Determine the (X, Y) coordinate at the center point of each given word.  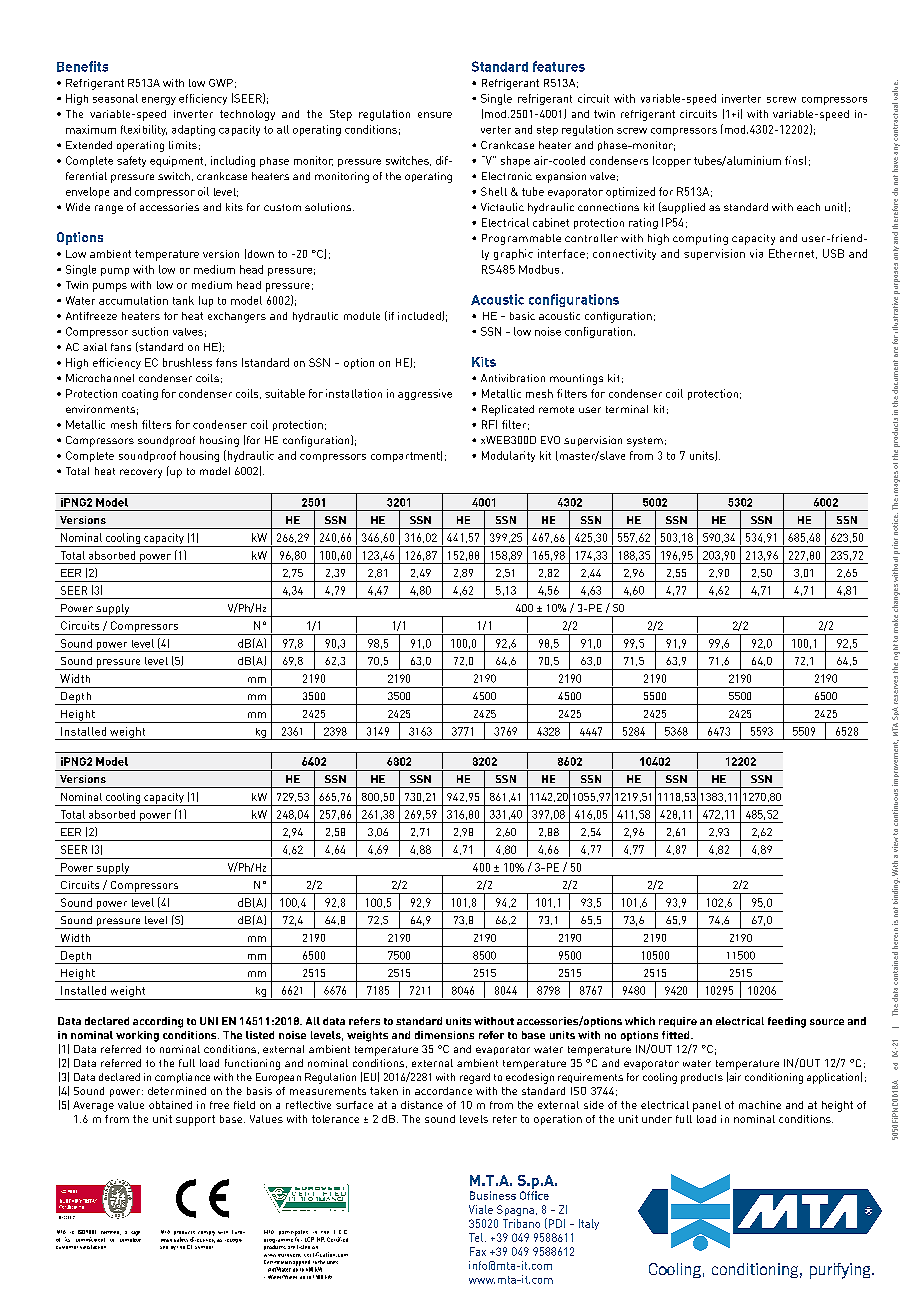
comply (206, 1233)
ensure (435, 115)
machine (760, 1105)
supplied (682, 208)
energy (159, 101)
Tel (477, 1237)
